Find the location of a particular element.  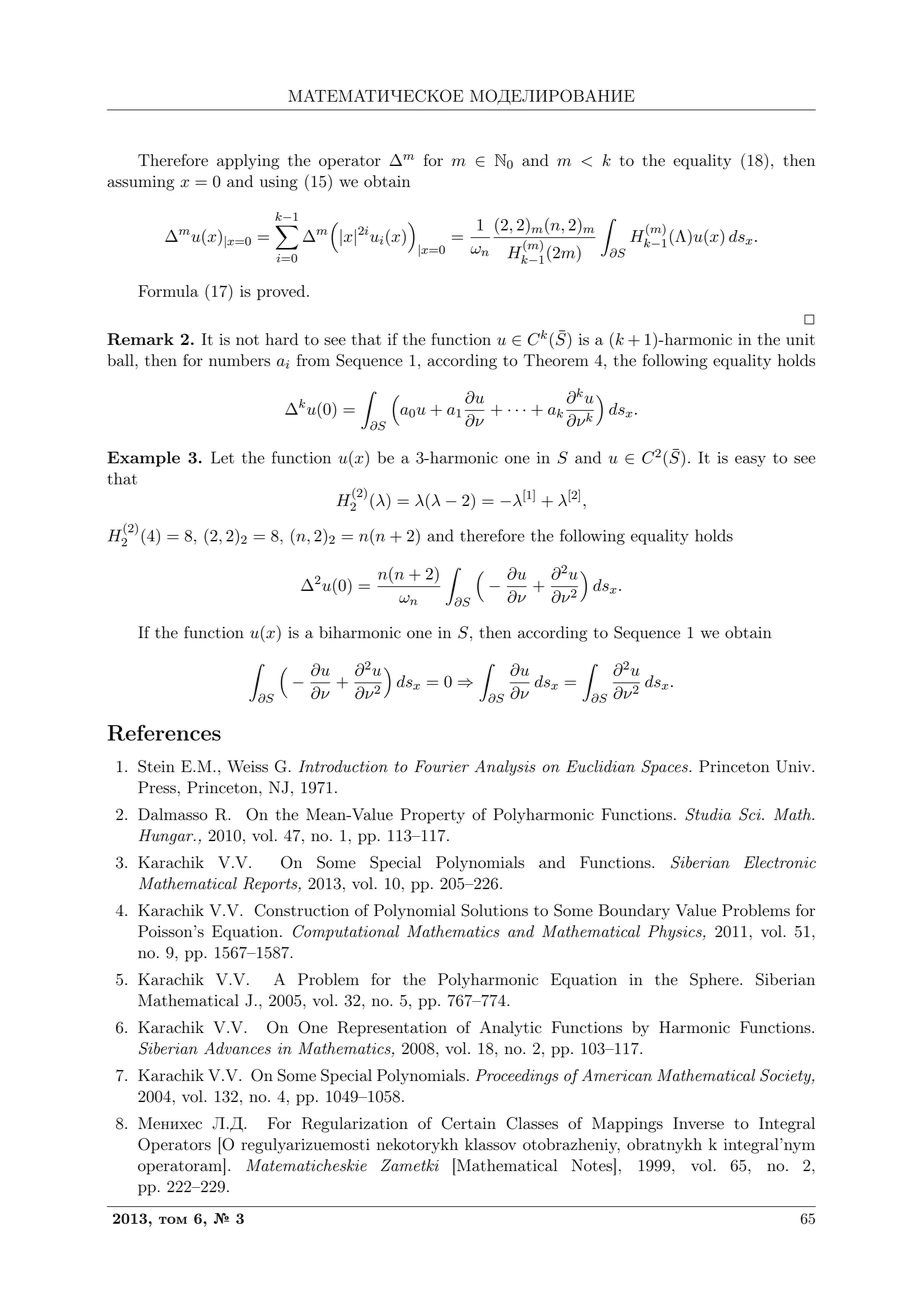

applying is located at coordinates (248, 162).
